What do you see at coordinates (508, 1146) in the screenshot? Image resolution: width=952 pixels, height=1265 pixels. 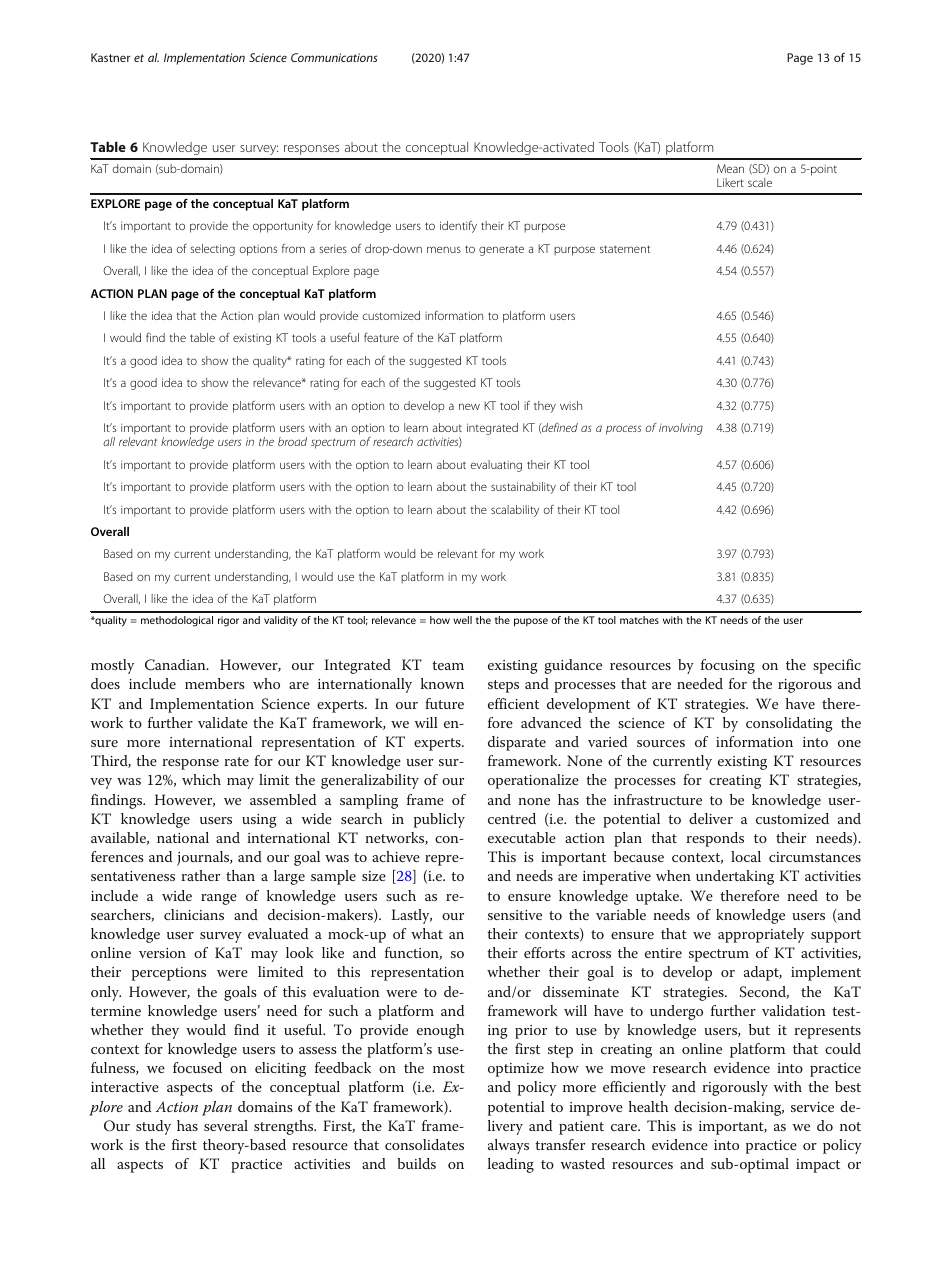 I see `always` at bounding box center [508, 1146].
